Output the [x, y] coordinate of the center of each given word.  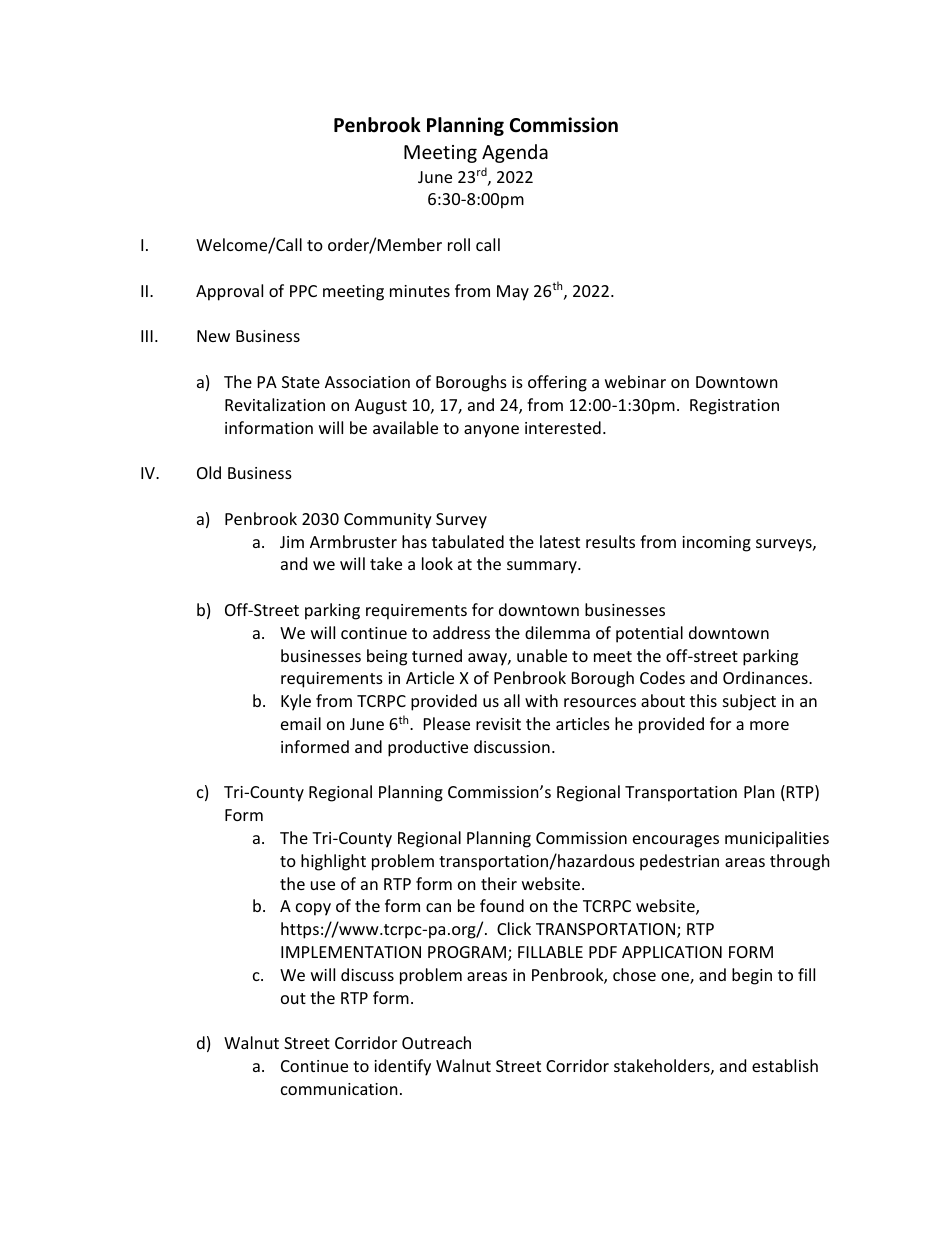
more [769, 725]
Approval [229, 292]
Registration [734, 407]
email [301, 723]
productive [428, 748]
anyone [491, 431]
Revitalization [275, 404]
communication [339, 1089]
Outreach [436, 1042]
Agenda [515, 153]
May [513, 293]
